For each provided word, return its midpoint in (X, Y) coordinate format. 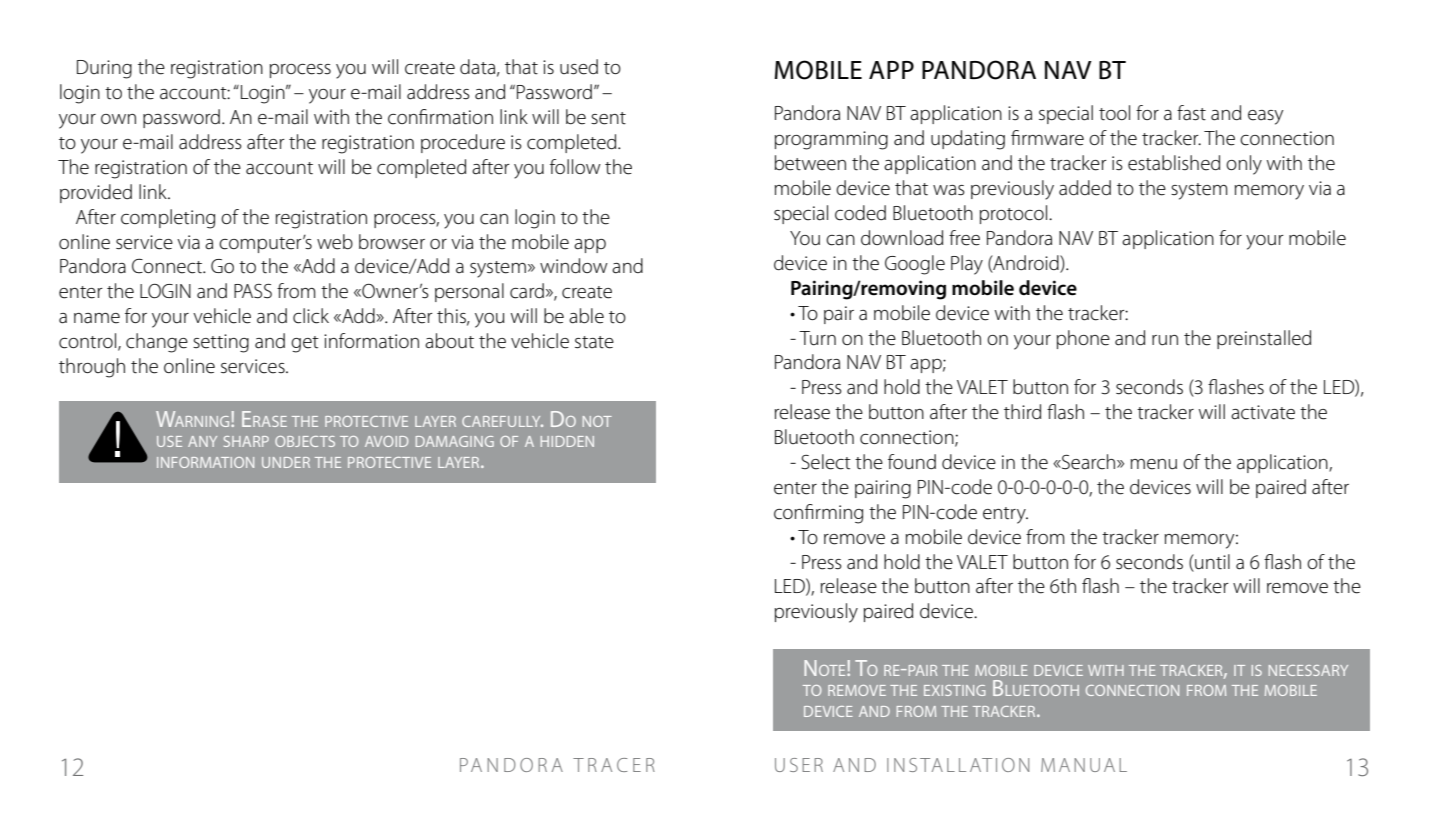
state (594, 342)
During (104, 69)
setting (221, 343)
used (579, 67)
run (1165, 340)
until (1211, 562)
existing (954, 690)
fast (1191, 113)
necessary (1308, 670)
